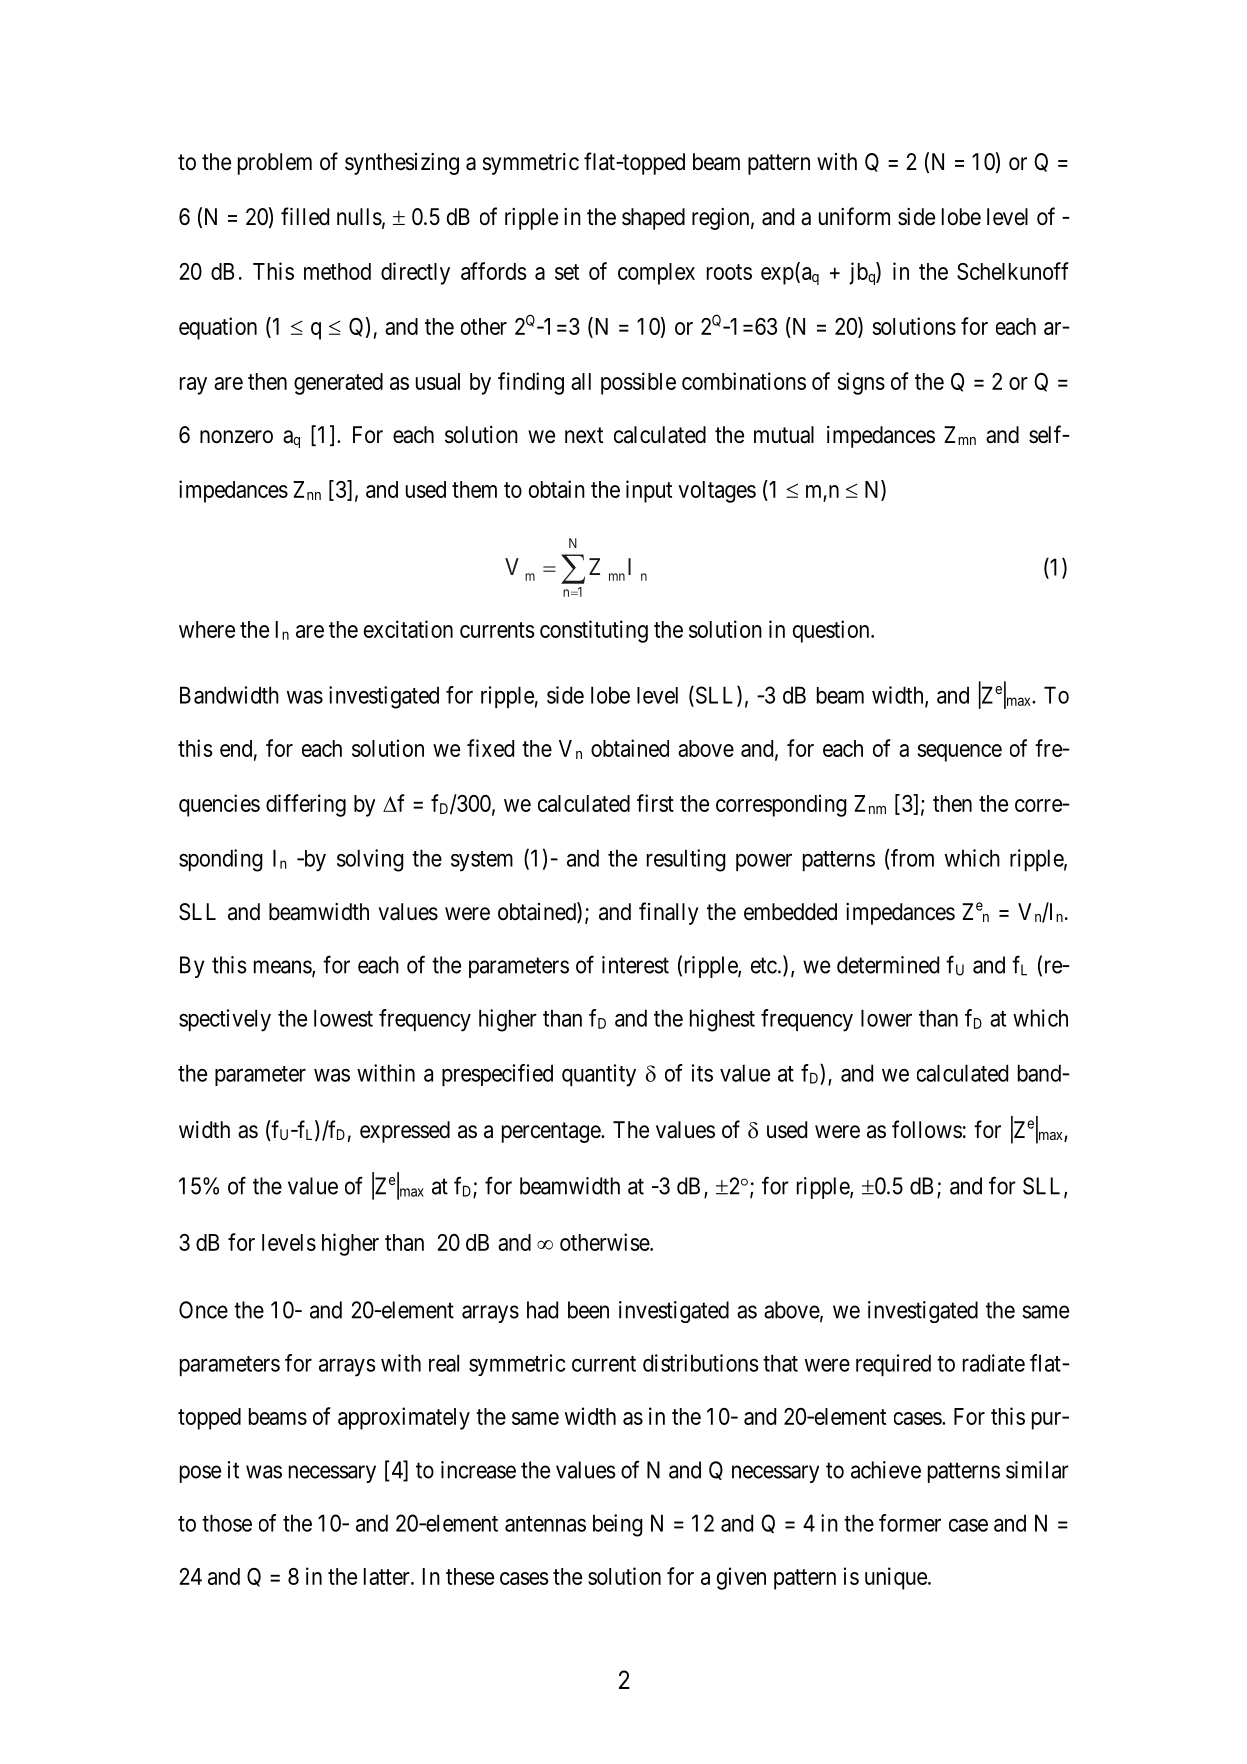  What do you see at coordinates (370, 860) in the image?
I see `solving` at bounding box center [370, 860].
